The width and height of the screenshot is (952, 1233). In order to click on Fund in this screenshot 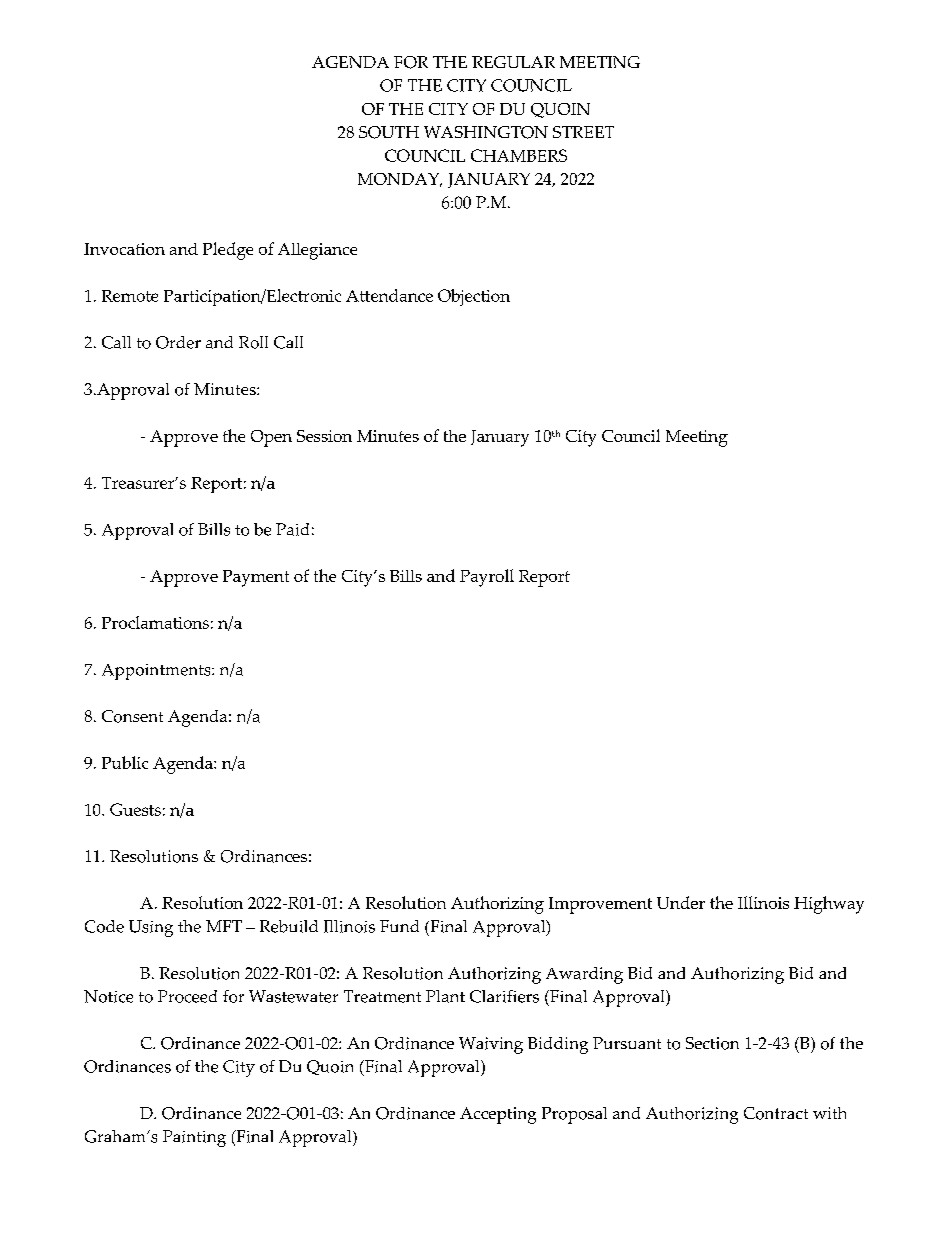, I will do `click(399, 926)`.
